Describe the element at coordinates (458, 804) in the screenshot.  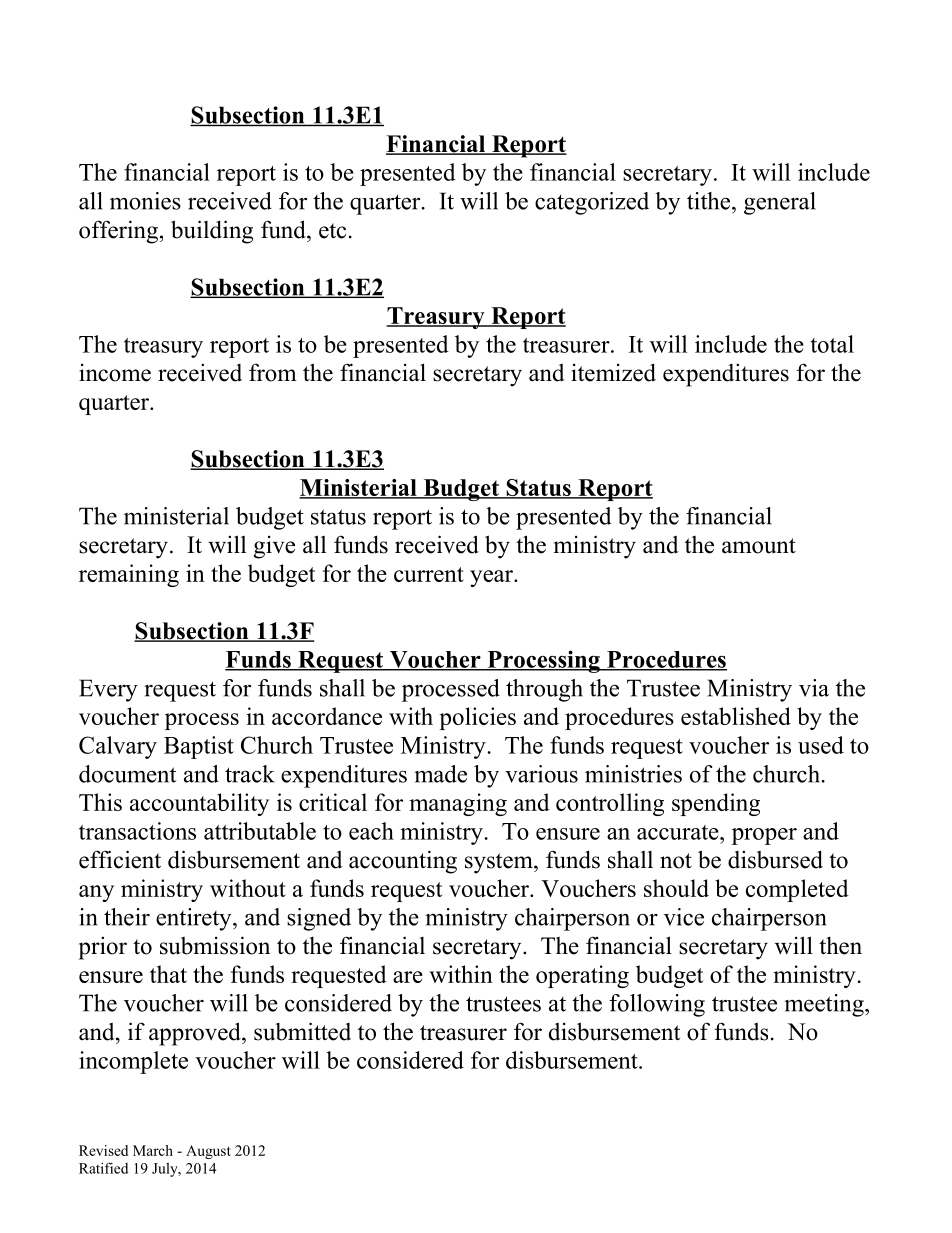
I see `managing` at that location.
